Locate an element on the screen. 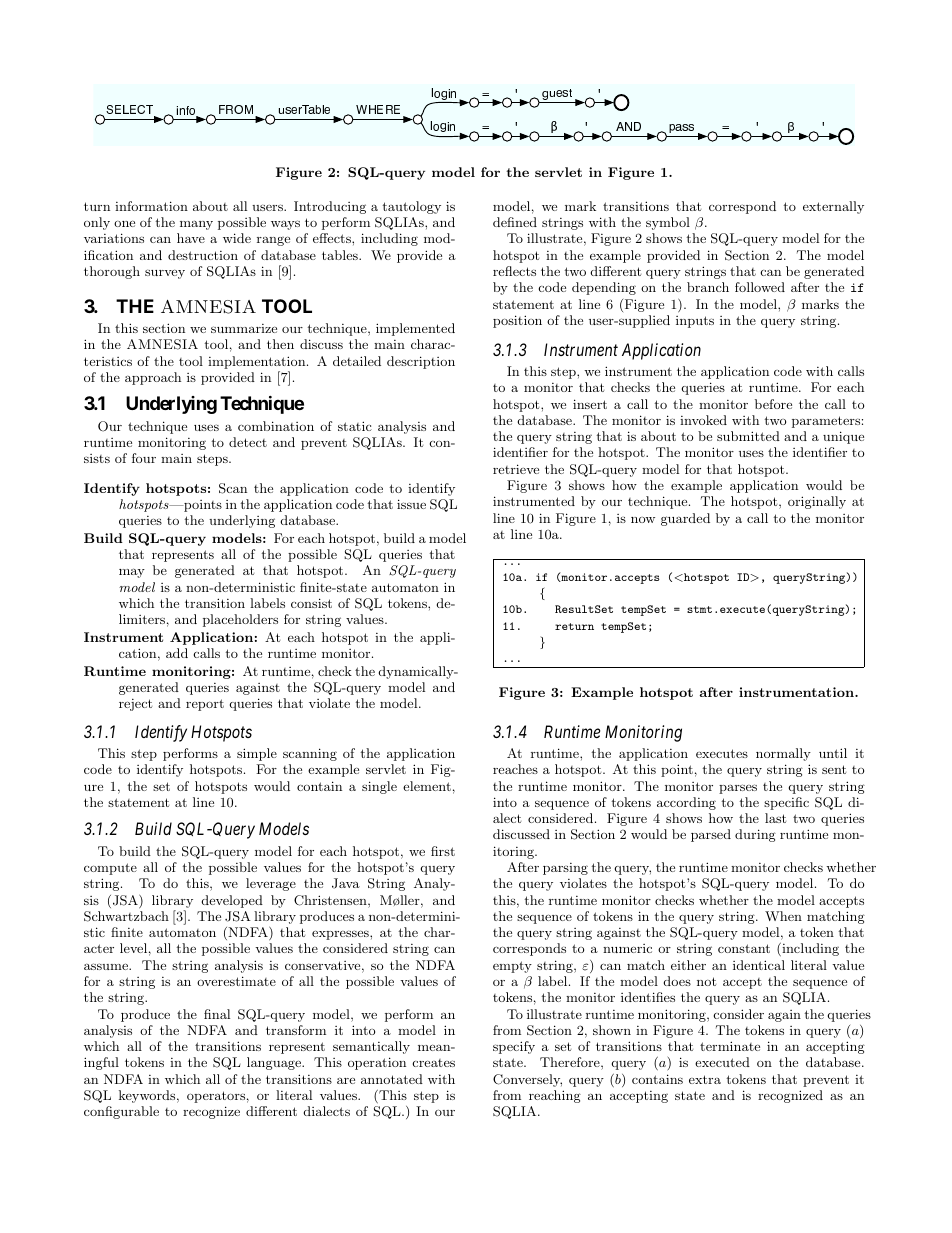 The width and height of the screenshot is (952, 1233). empty is located at coordinates (512, 967).
